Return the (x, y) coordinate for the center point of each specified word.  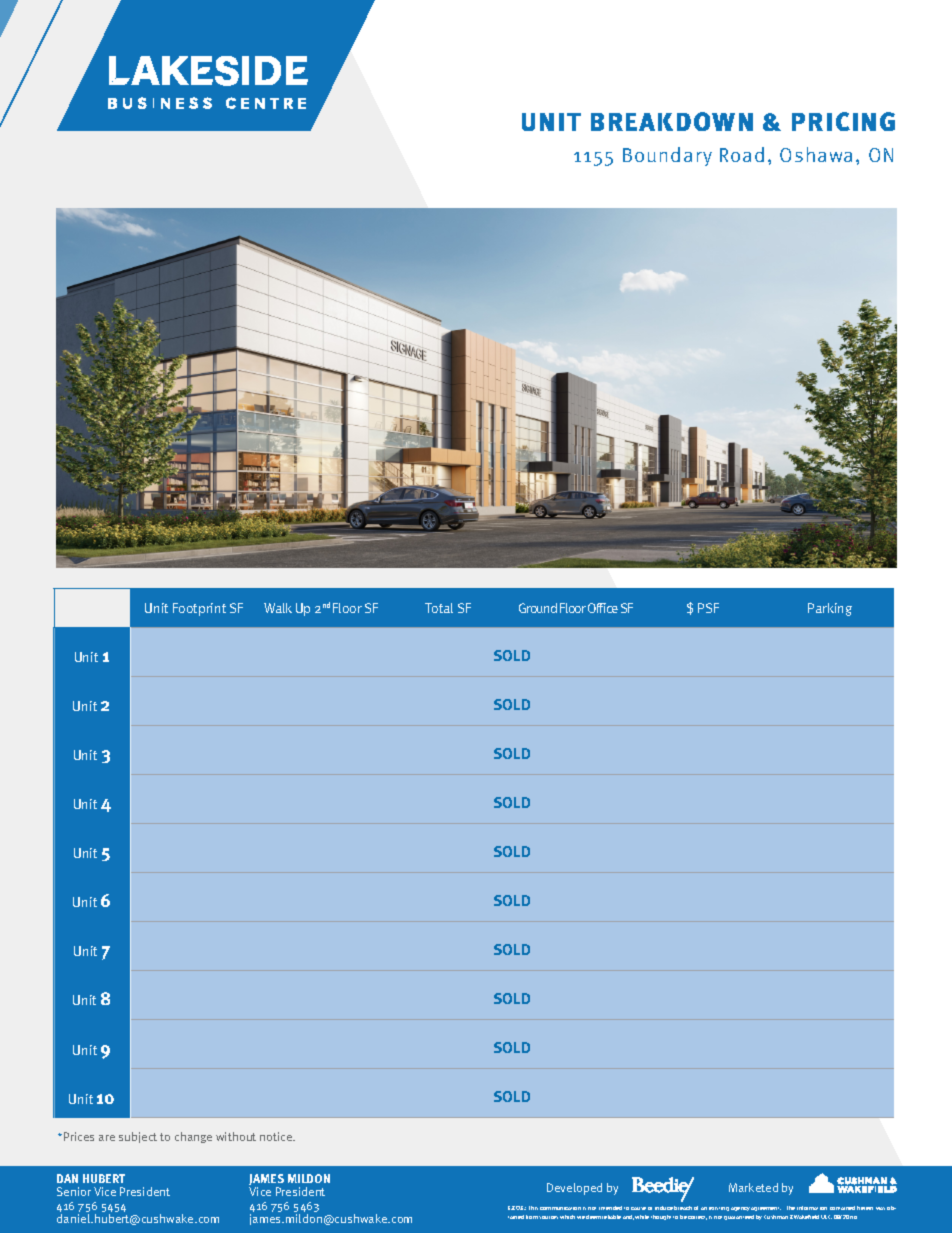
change (193, 1137)
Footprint (199, 609)
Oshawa (816, 154)
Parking (830, 609)
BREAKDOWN (672, 121)
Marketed (753, 1187)
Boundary (667, 156)
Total (439, 608)
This (533, 1208)
